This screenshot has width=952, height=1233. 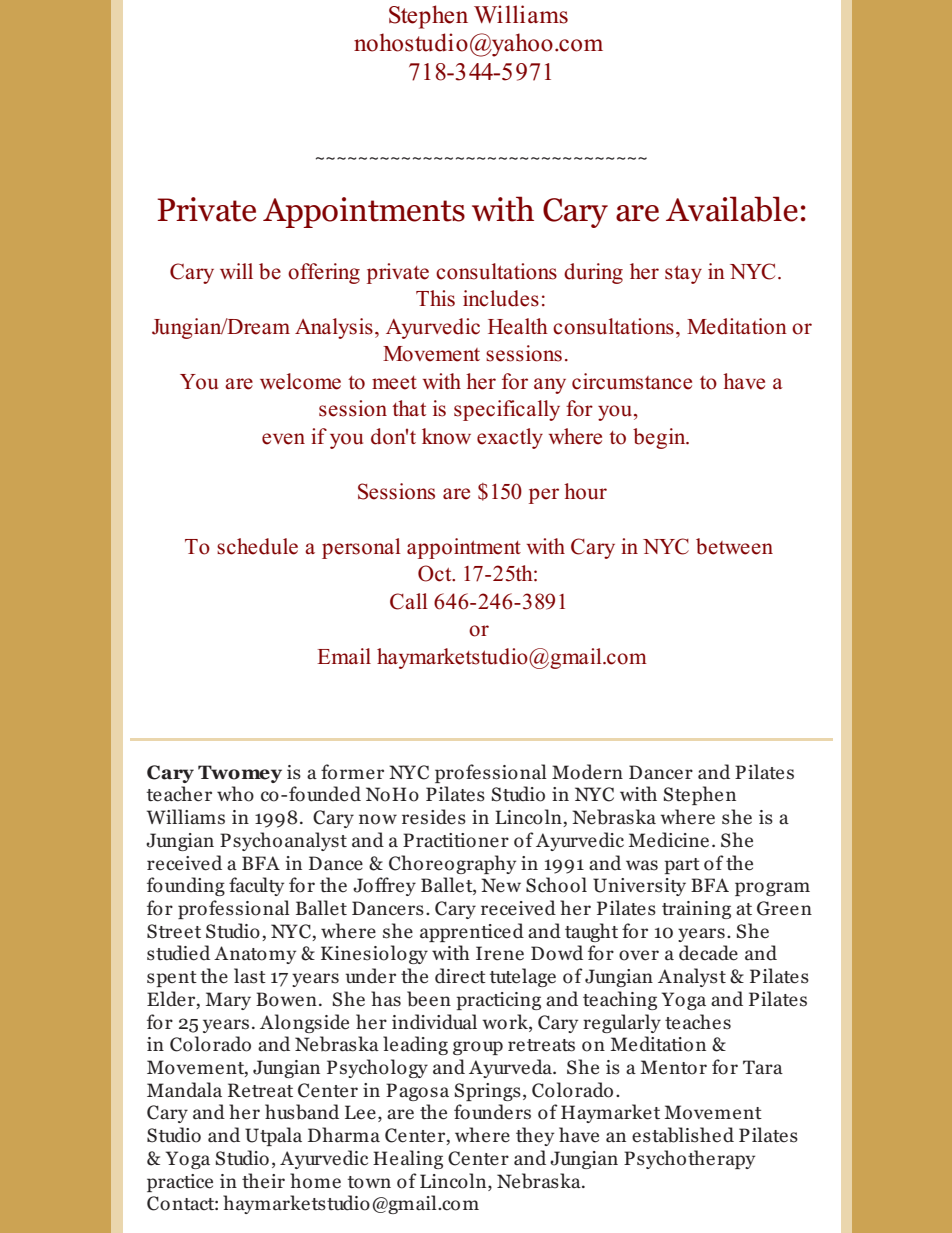 What do you see at coordinates (324, 273) in the screenshot?
I see `offering` at bounding box center [324, 273].
